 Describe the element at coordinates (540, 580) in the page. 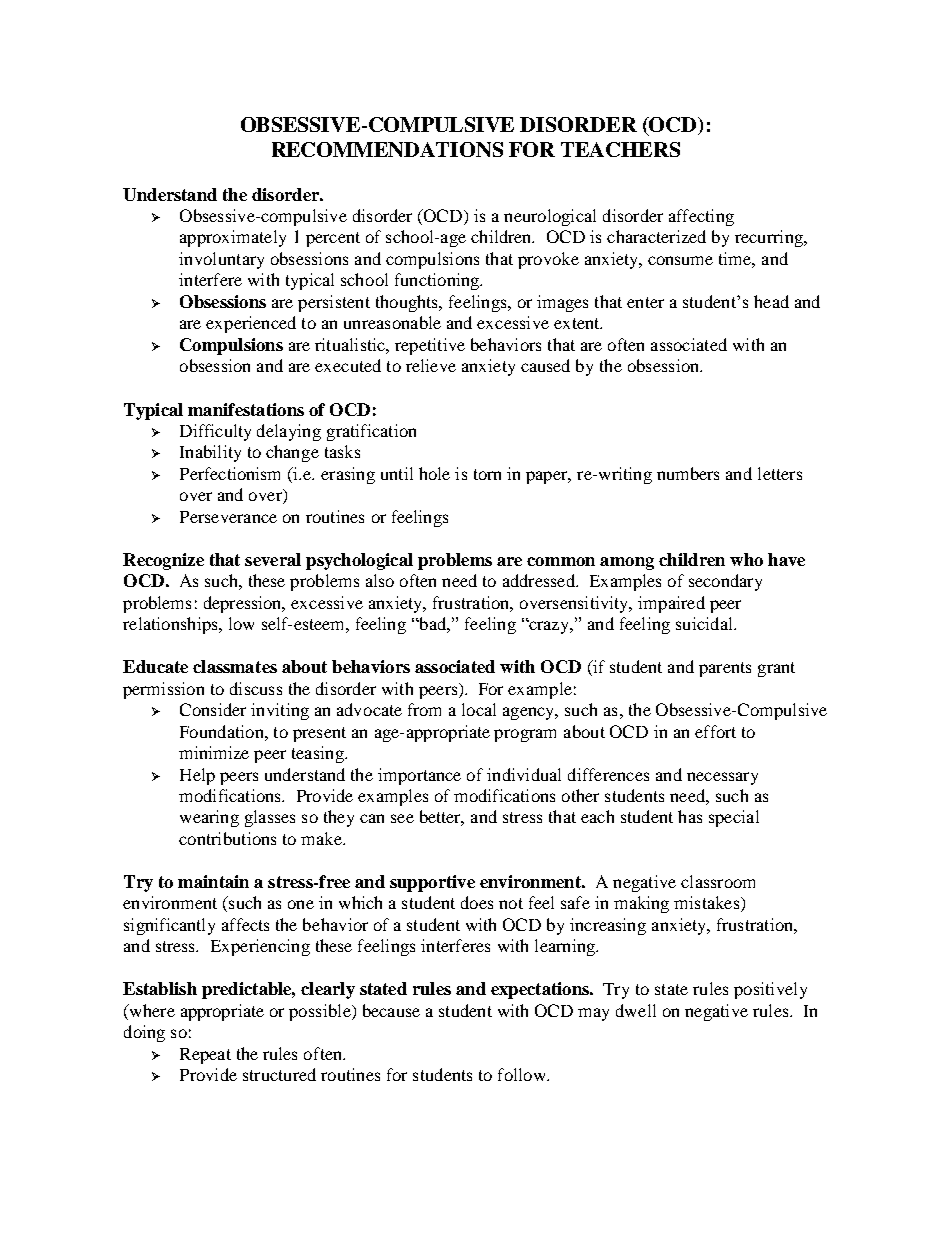

I see `addressed` at that location.
